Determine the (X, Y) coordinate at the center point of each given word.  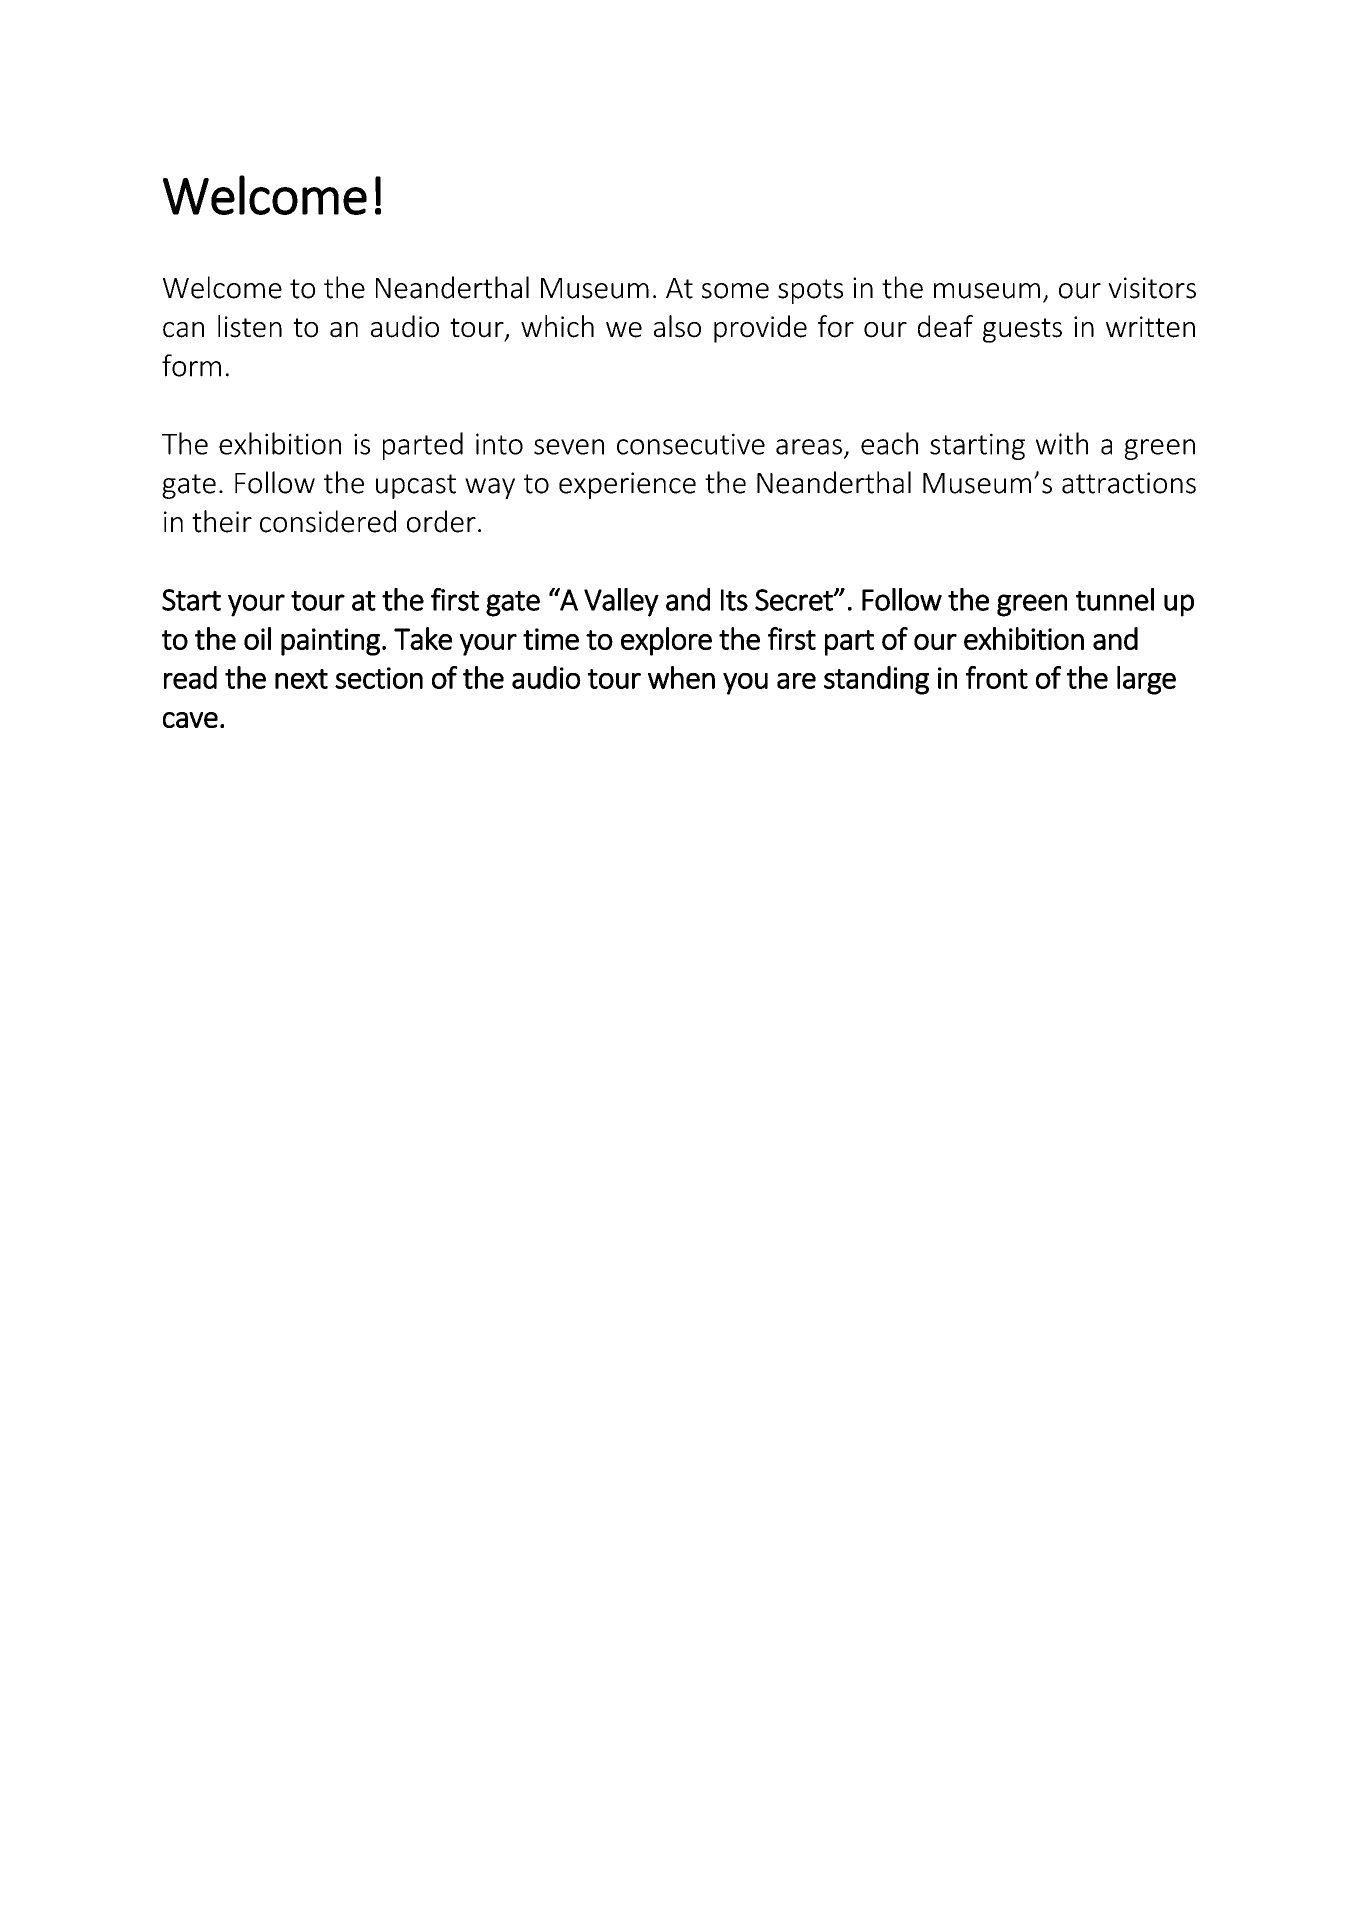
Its (734, 600)
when (681, 677)
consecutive (691, 444)
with (1062, 443)
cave (190, 720)
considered (328, 521)
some (735, 291)
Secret (795, 600)
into (499, 444)
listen (250, 326)
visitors (1152, 288)
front (997, 677)
